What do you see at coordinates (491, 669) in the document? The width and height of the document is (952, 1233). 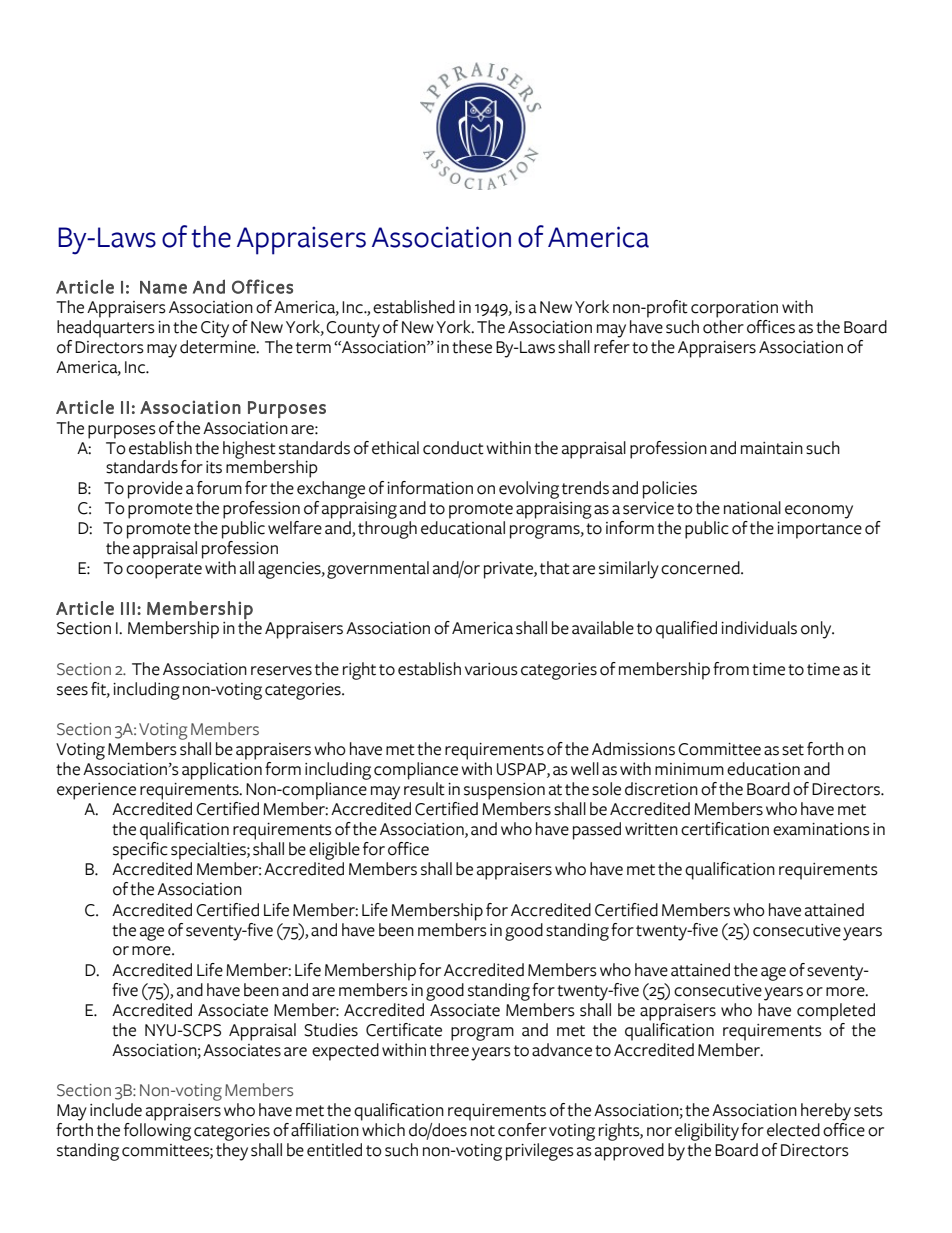 I see `various` at bounding box center [491, 669].
